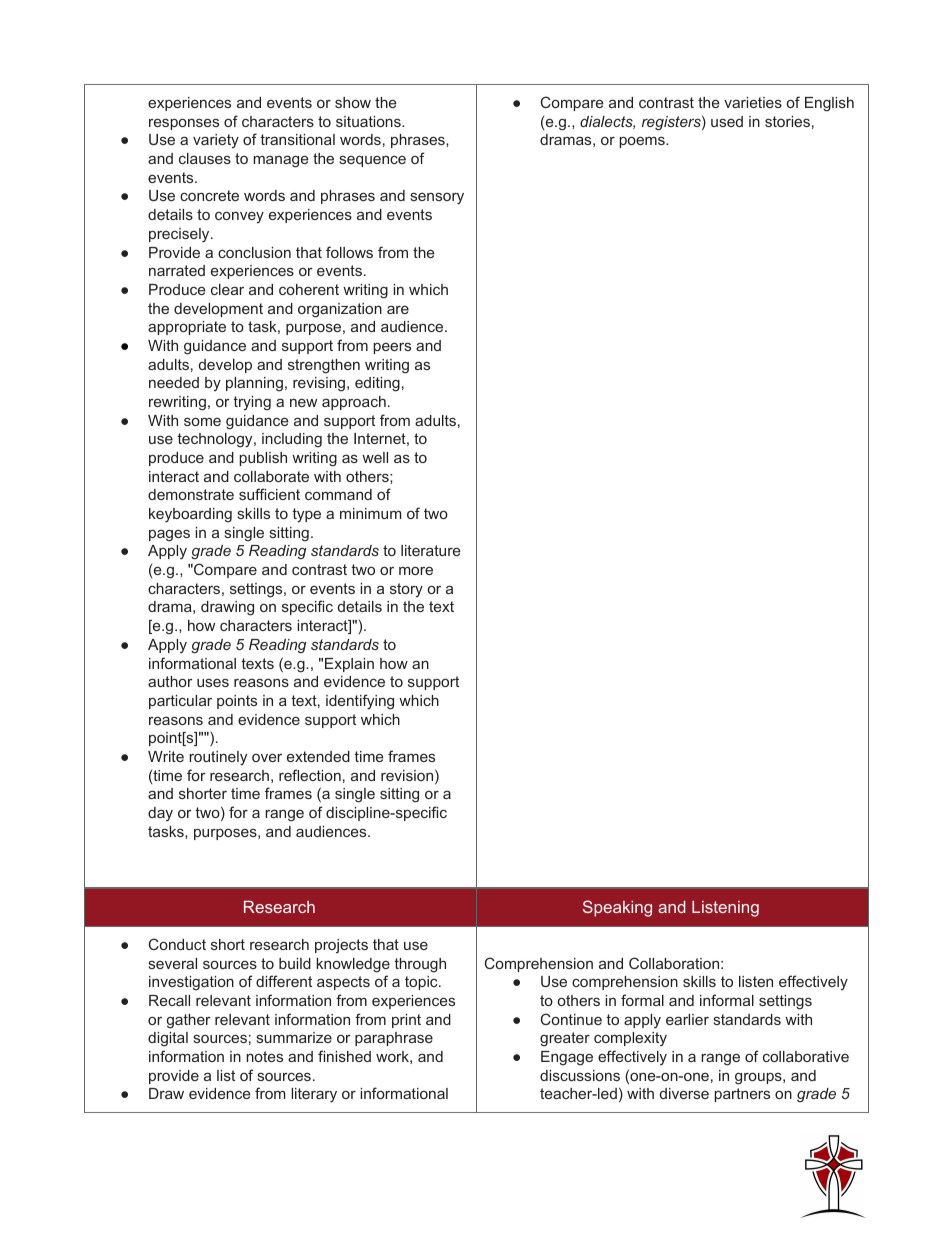 This screenshot has width=952, height=1233. I want to click on sensory, so click(437, 198).
